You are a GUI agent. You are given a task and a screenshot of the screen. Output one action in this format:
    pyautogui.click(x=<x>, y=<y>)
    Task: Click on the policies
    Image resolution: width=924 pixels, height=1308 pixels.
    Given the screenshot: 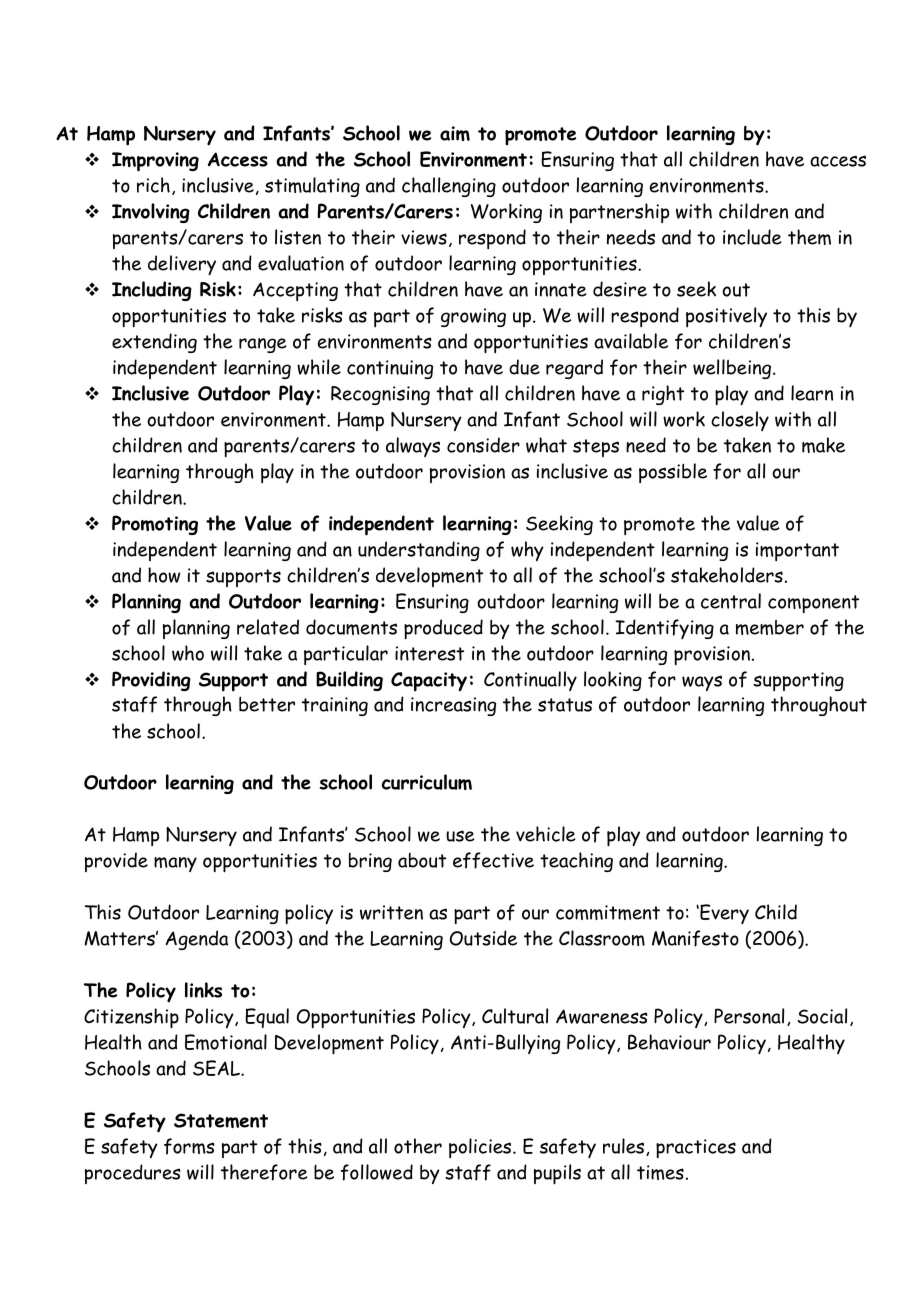 What is the action you would take?
    pyautogui.click(x=481, y=1148)
